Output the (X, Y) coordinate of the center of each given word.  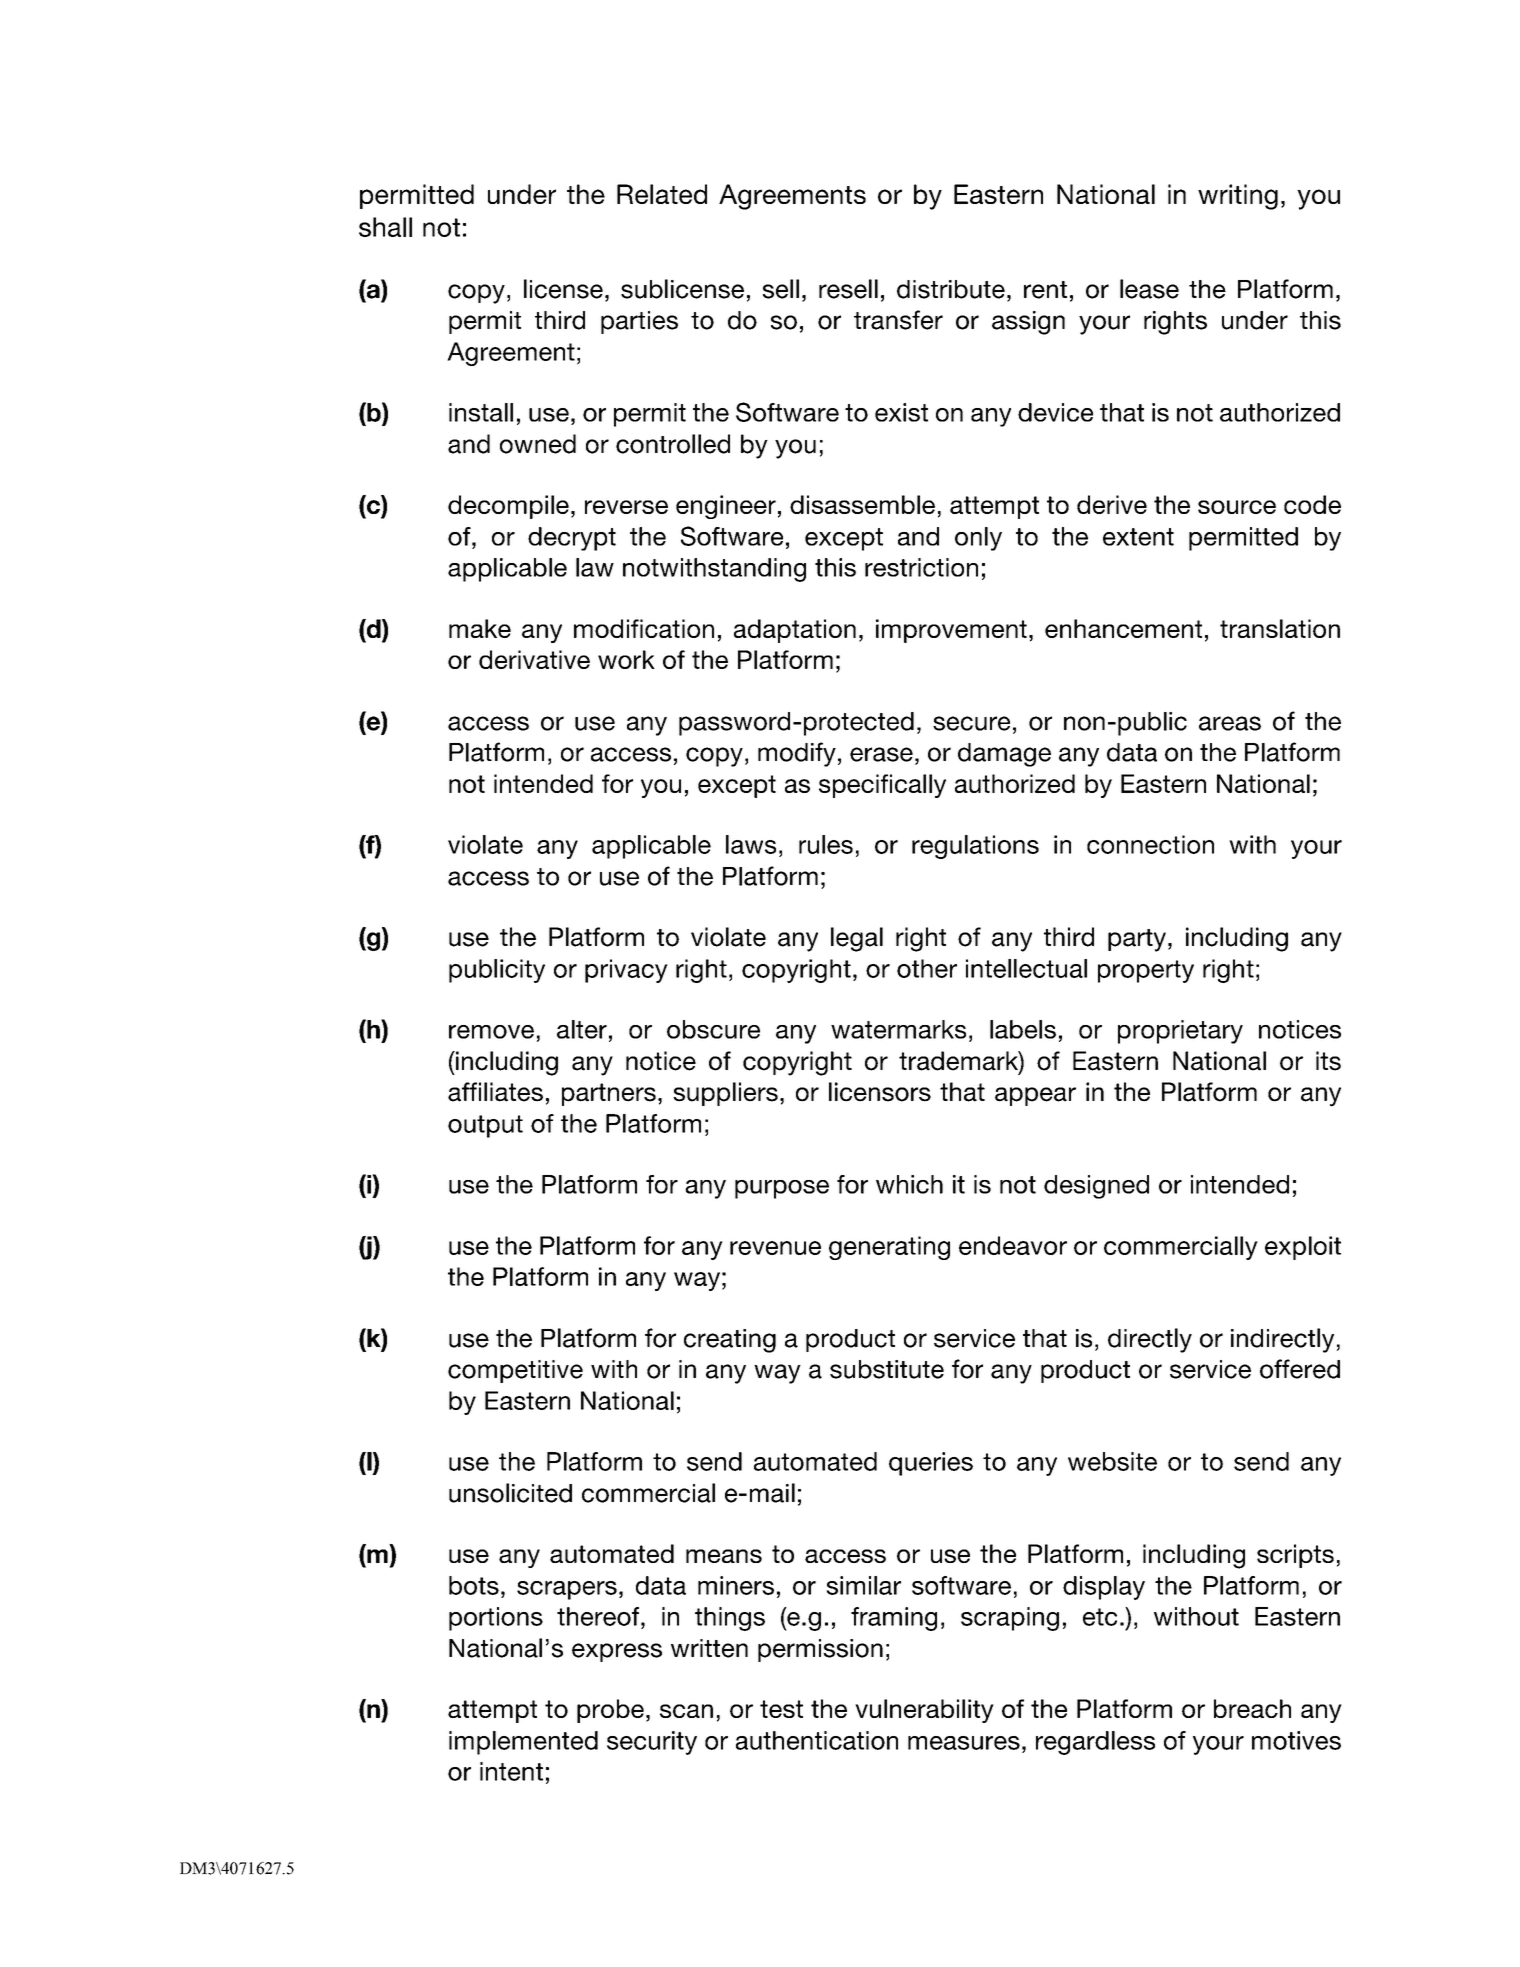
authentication (817, 1740)
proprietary (1180, 1032)
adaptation (795, 631)
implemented (523, 1743)
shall (385, 227)
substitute (887, 1369)
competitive (515, 1371)
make (480, 628)
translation (1280, 628)
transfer (898, 320)
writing (1238, 197)
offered (1300, 1369)
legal (857, 939)
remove (491, 1032)
